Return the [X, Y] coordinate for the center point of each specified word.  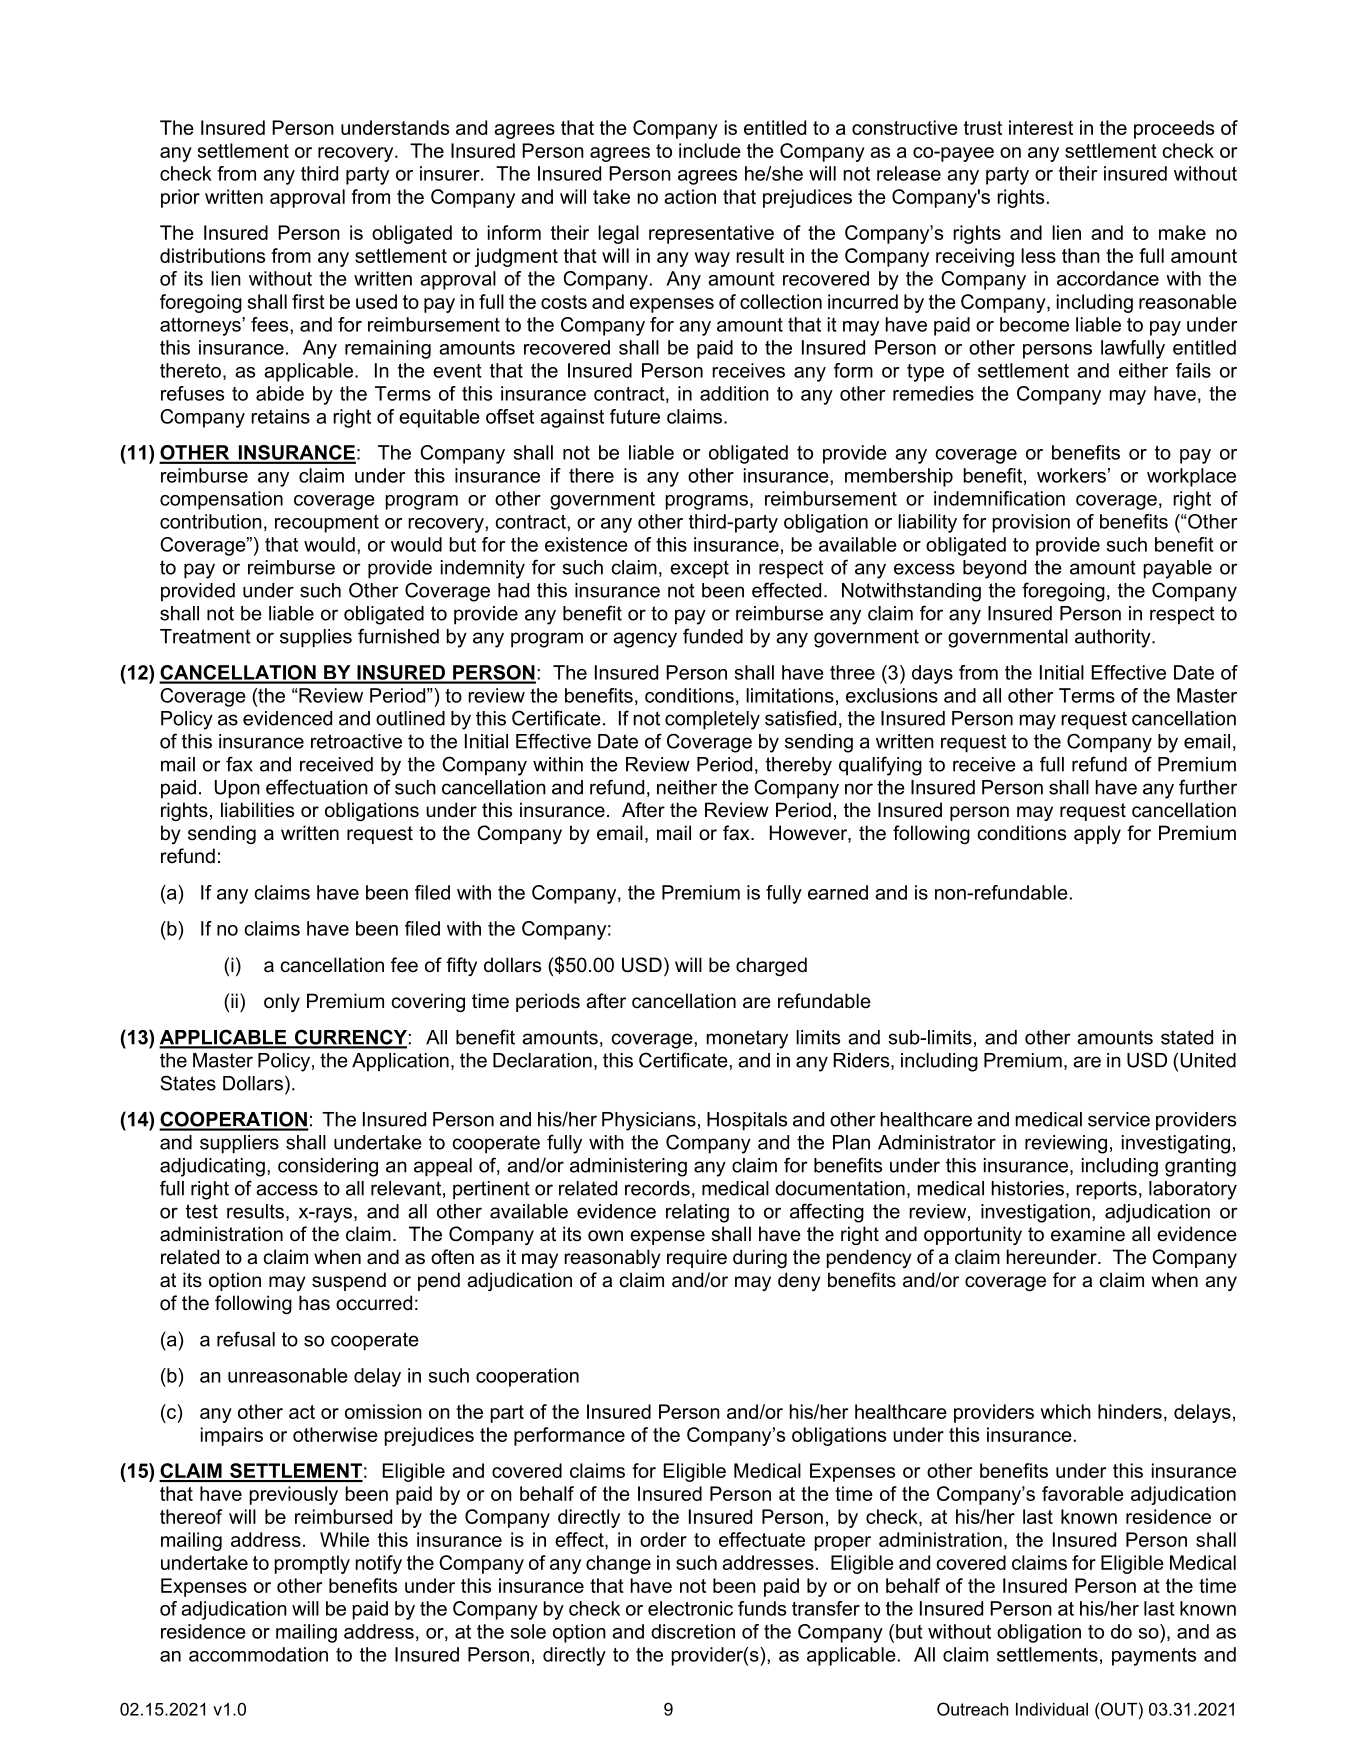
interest [1041, 127]
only [282, 1002]
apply [1097, 834]
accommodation [258, 1654]
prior [180, 198]
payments [1154, 1657]
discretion [693, 1631]
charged [771, 966]
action [690, 196]
